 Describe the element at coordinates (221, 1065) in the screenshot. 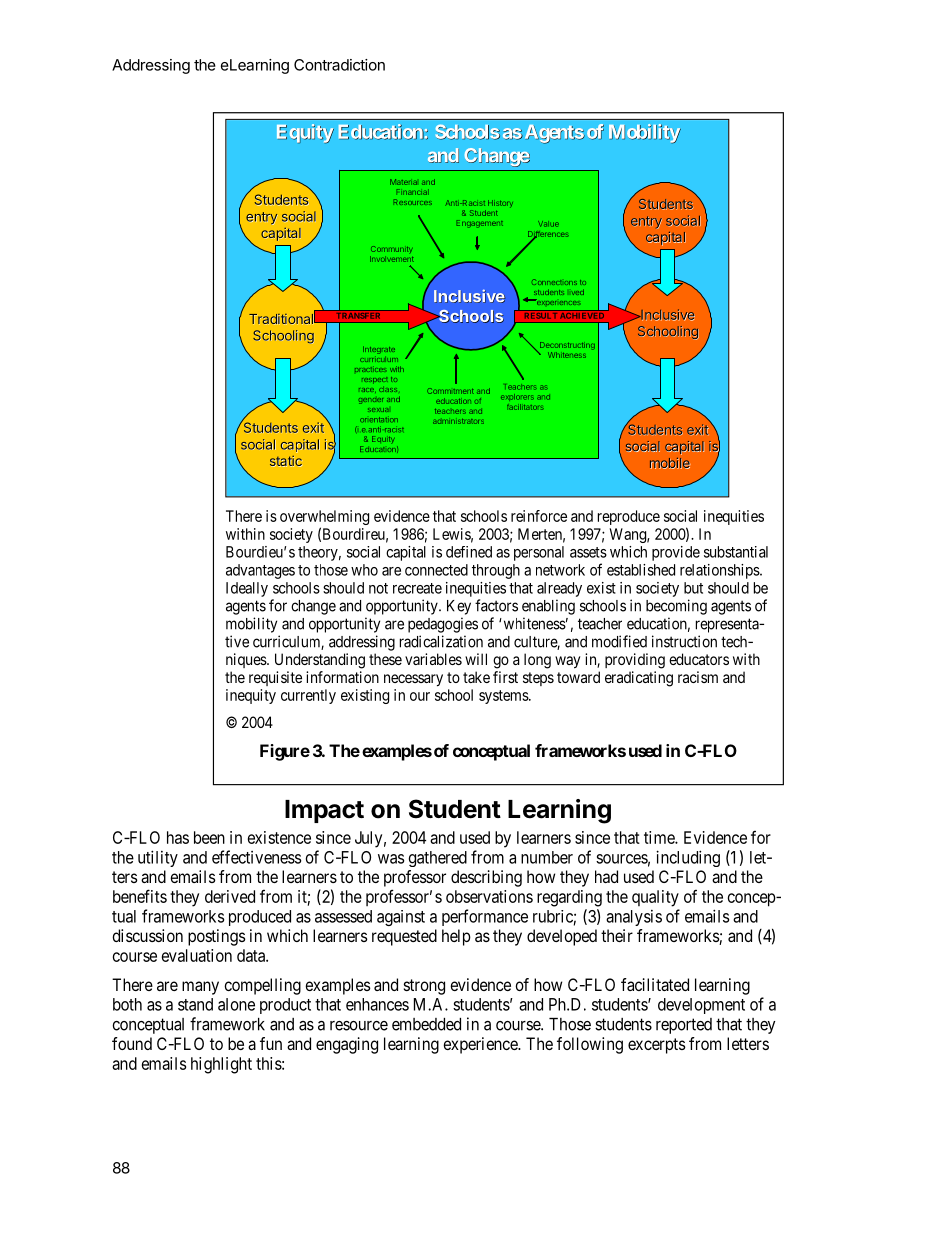

I see `highlight` at that location.
